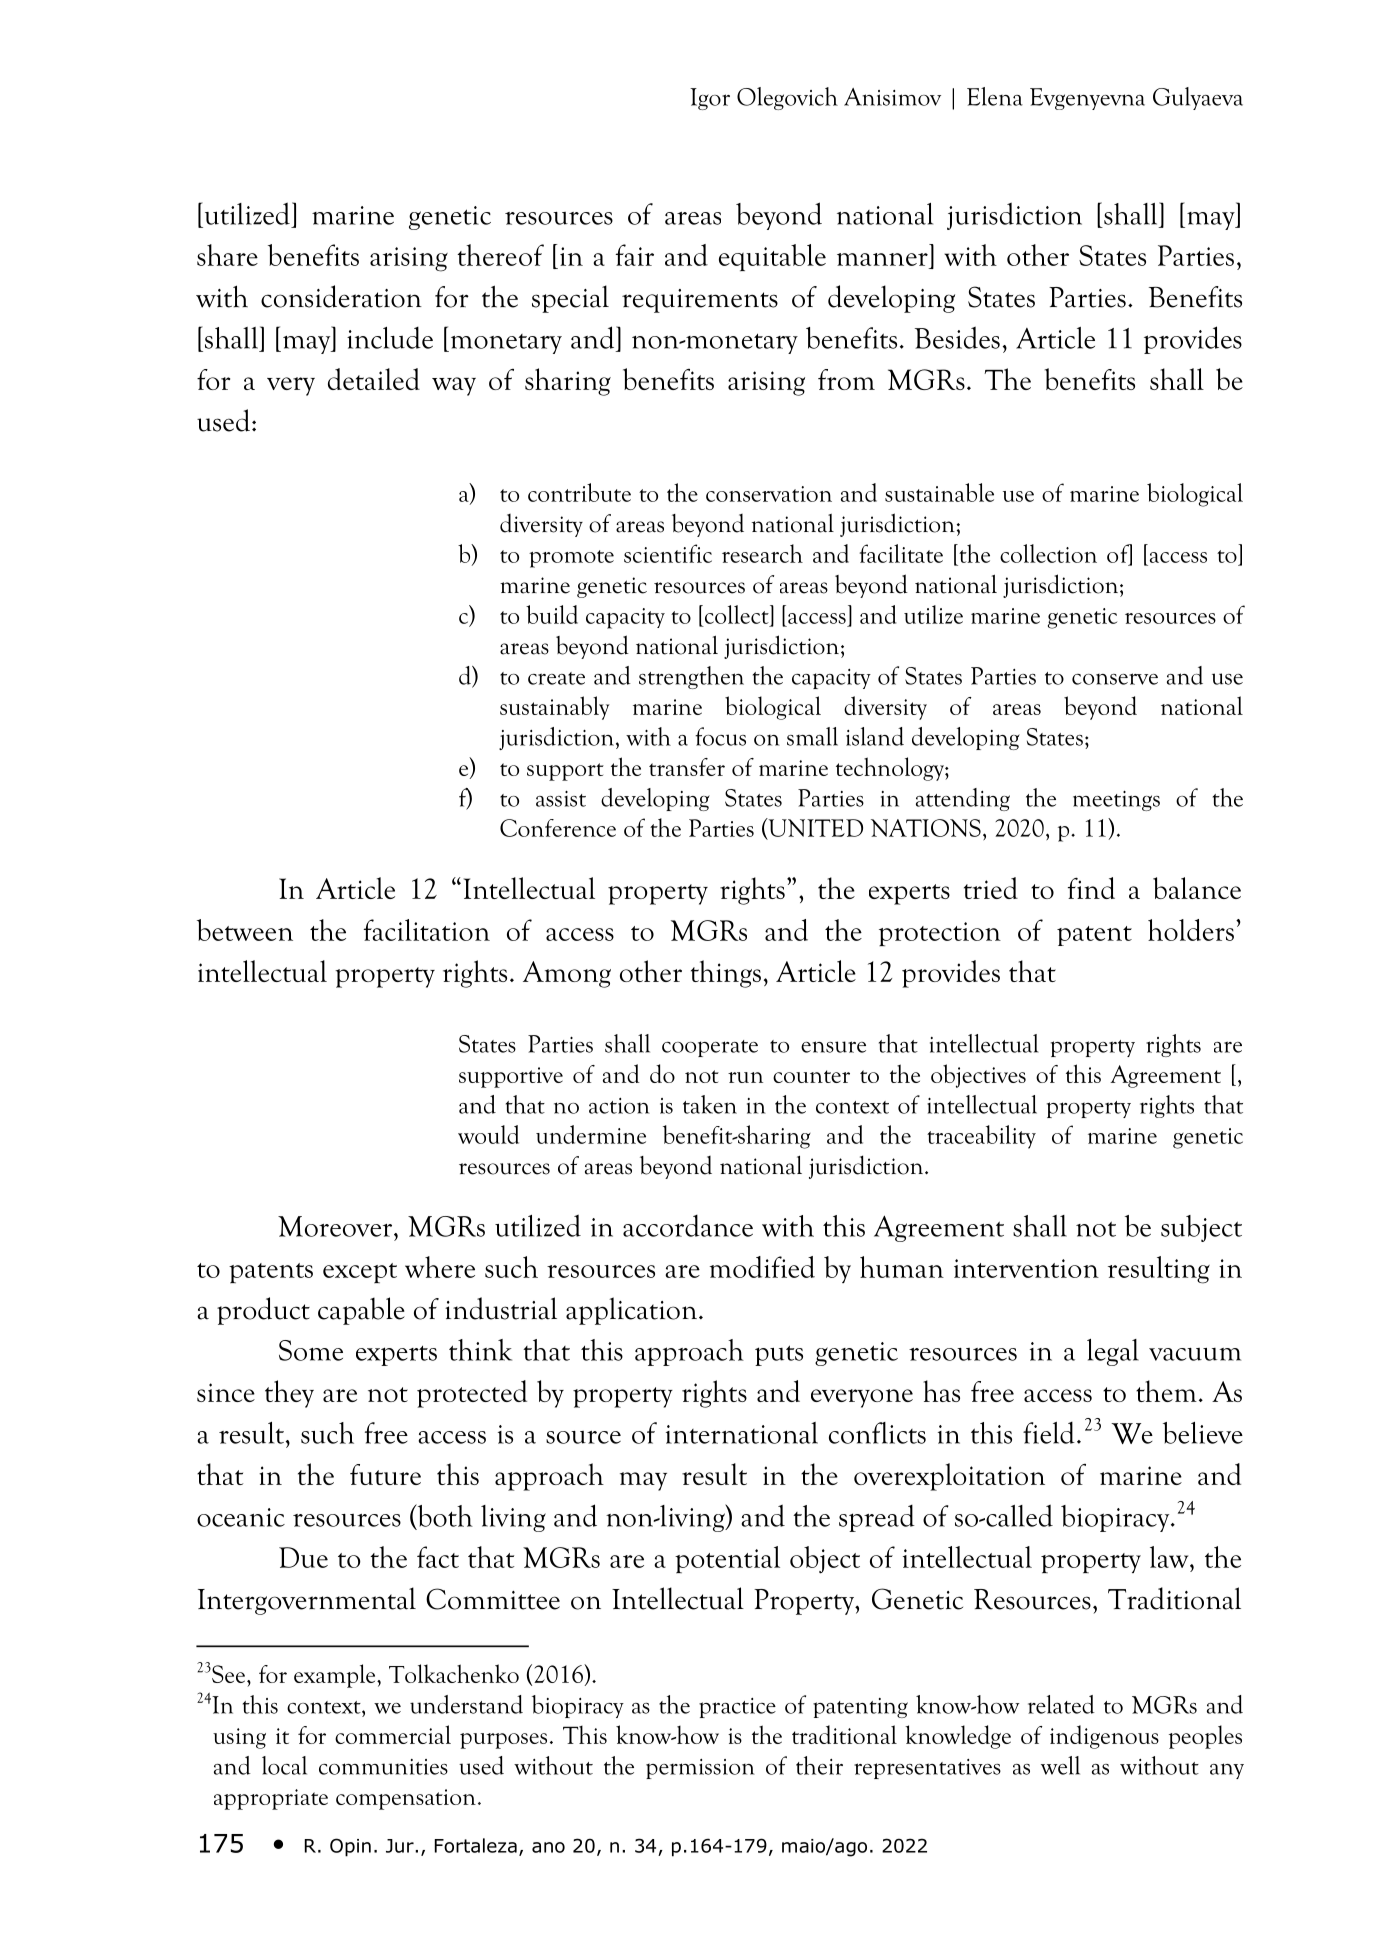  What do you see at coordinates (710, 99) in the screenshot?
I see `Igor` at bounding box center [710, 99].
